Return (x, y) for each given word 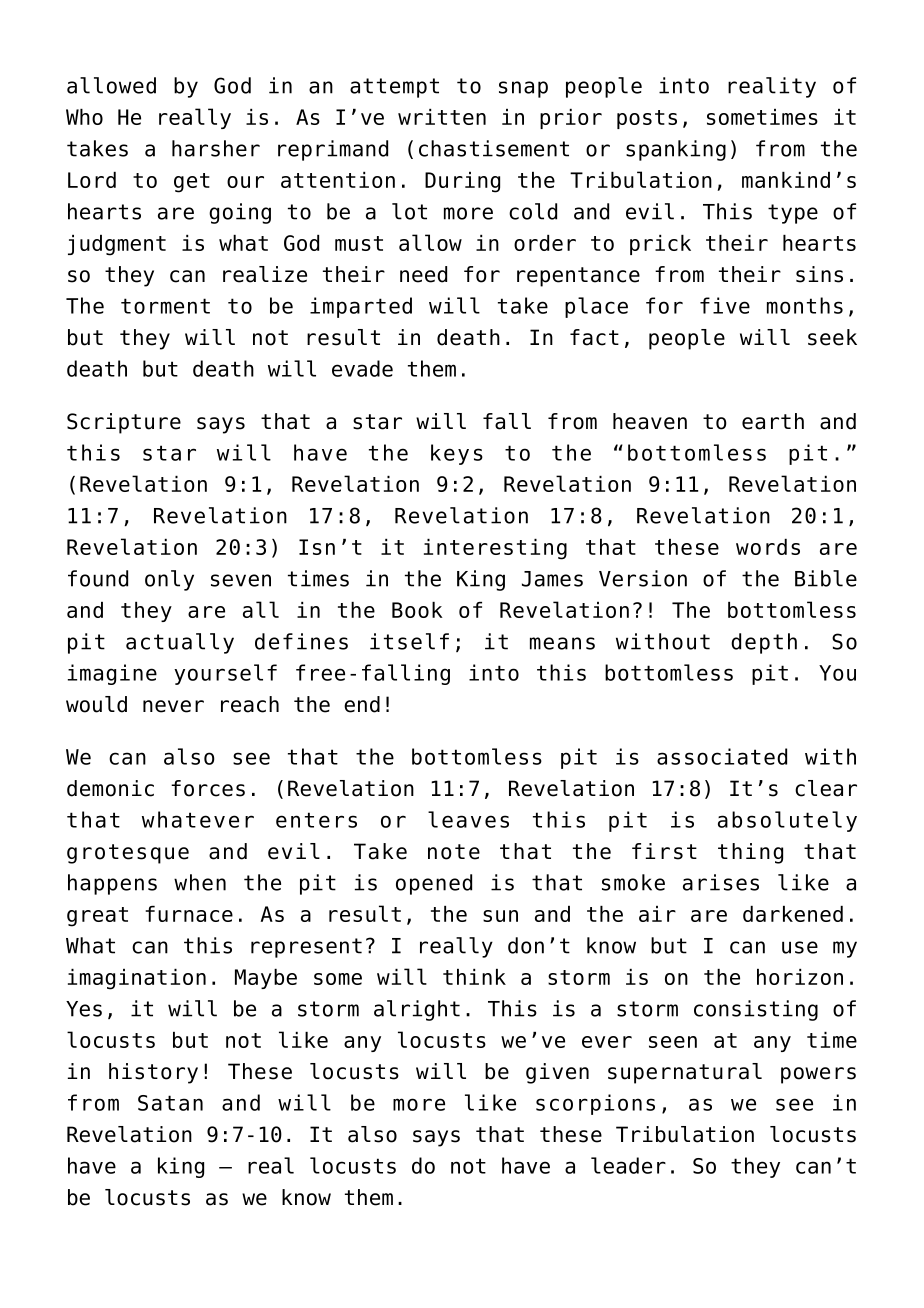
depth (764, 643)
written (442, 117)
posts (647, 119)
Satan (170, 1103)
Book (417, 610)
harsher (216, 148)
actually (180, 643)
